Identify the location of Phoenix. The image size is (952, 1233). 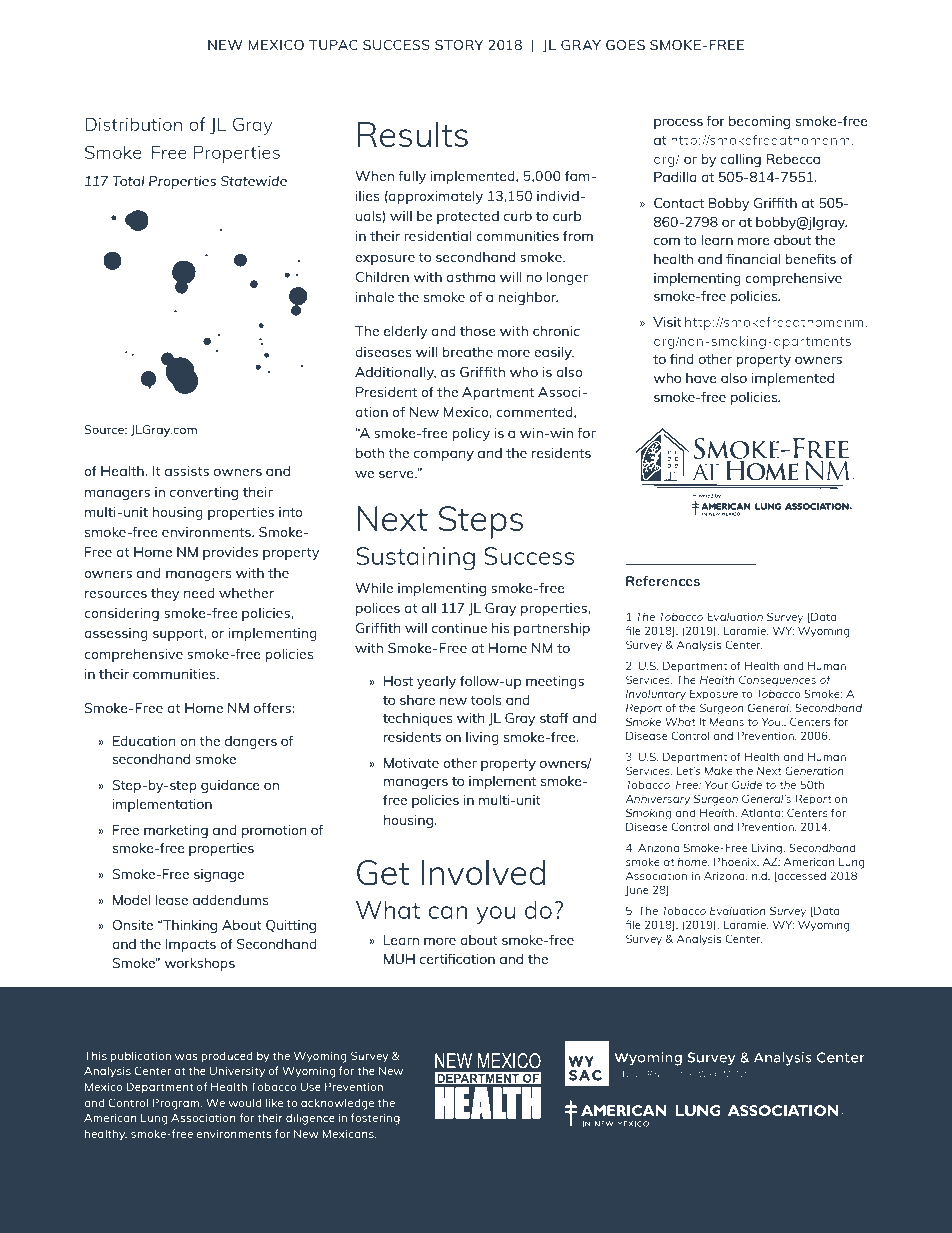
(736, 862).
